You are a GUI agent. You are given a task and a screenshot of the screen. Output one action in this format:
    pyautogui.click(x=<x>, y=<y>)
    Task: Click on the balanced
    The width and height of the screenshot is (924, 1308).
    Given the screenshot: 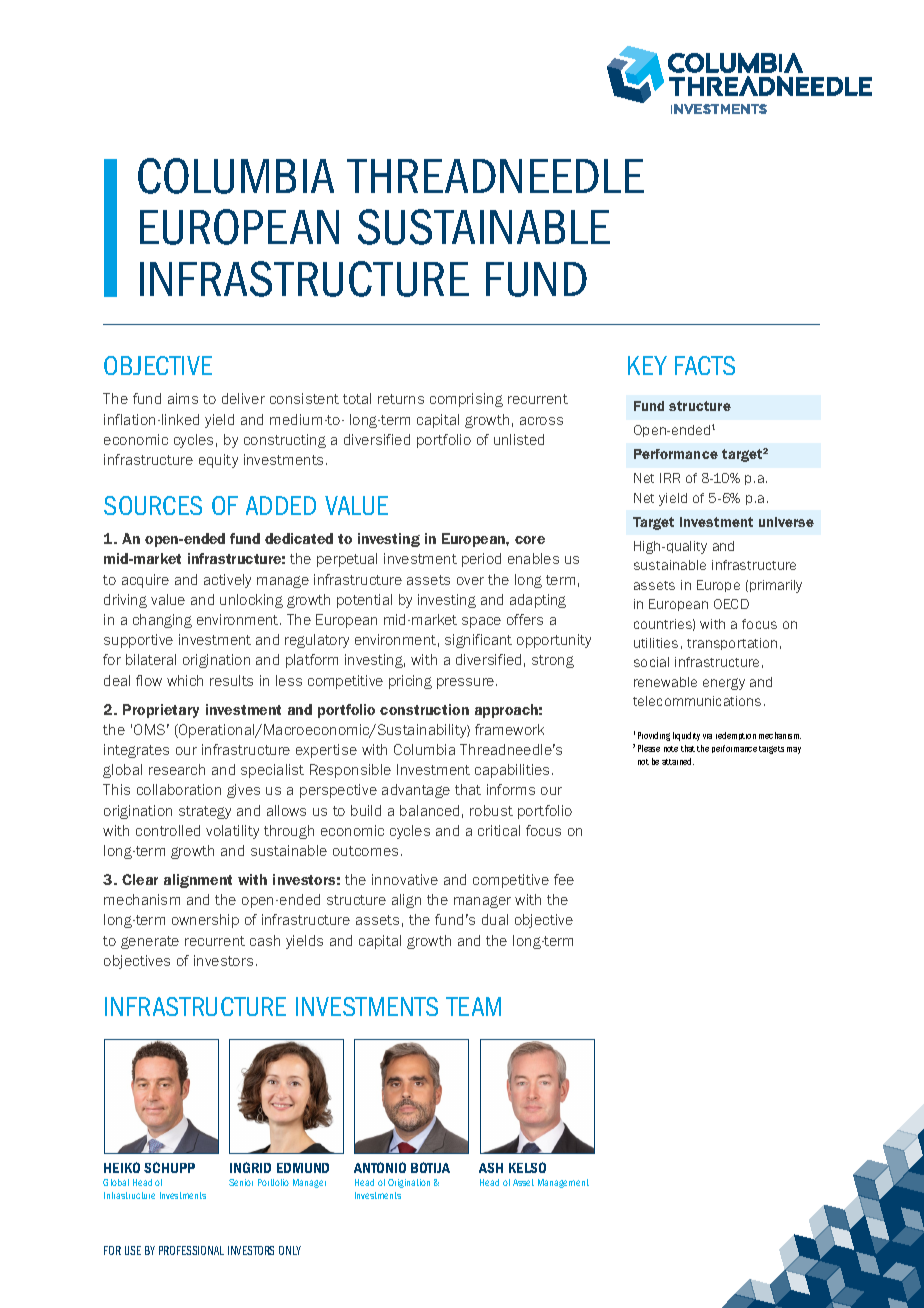 What is the action you would take?
    pyautogui.click(x=429, y=810)
